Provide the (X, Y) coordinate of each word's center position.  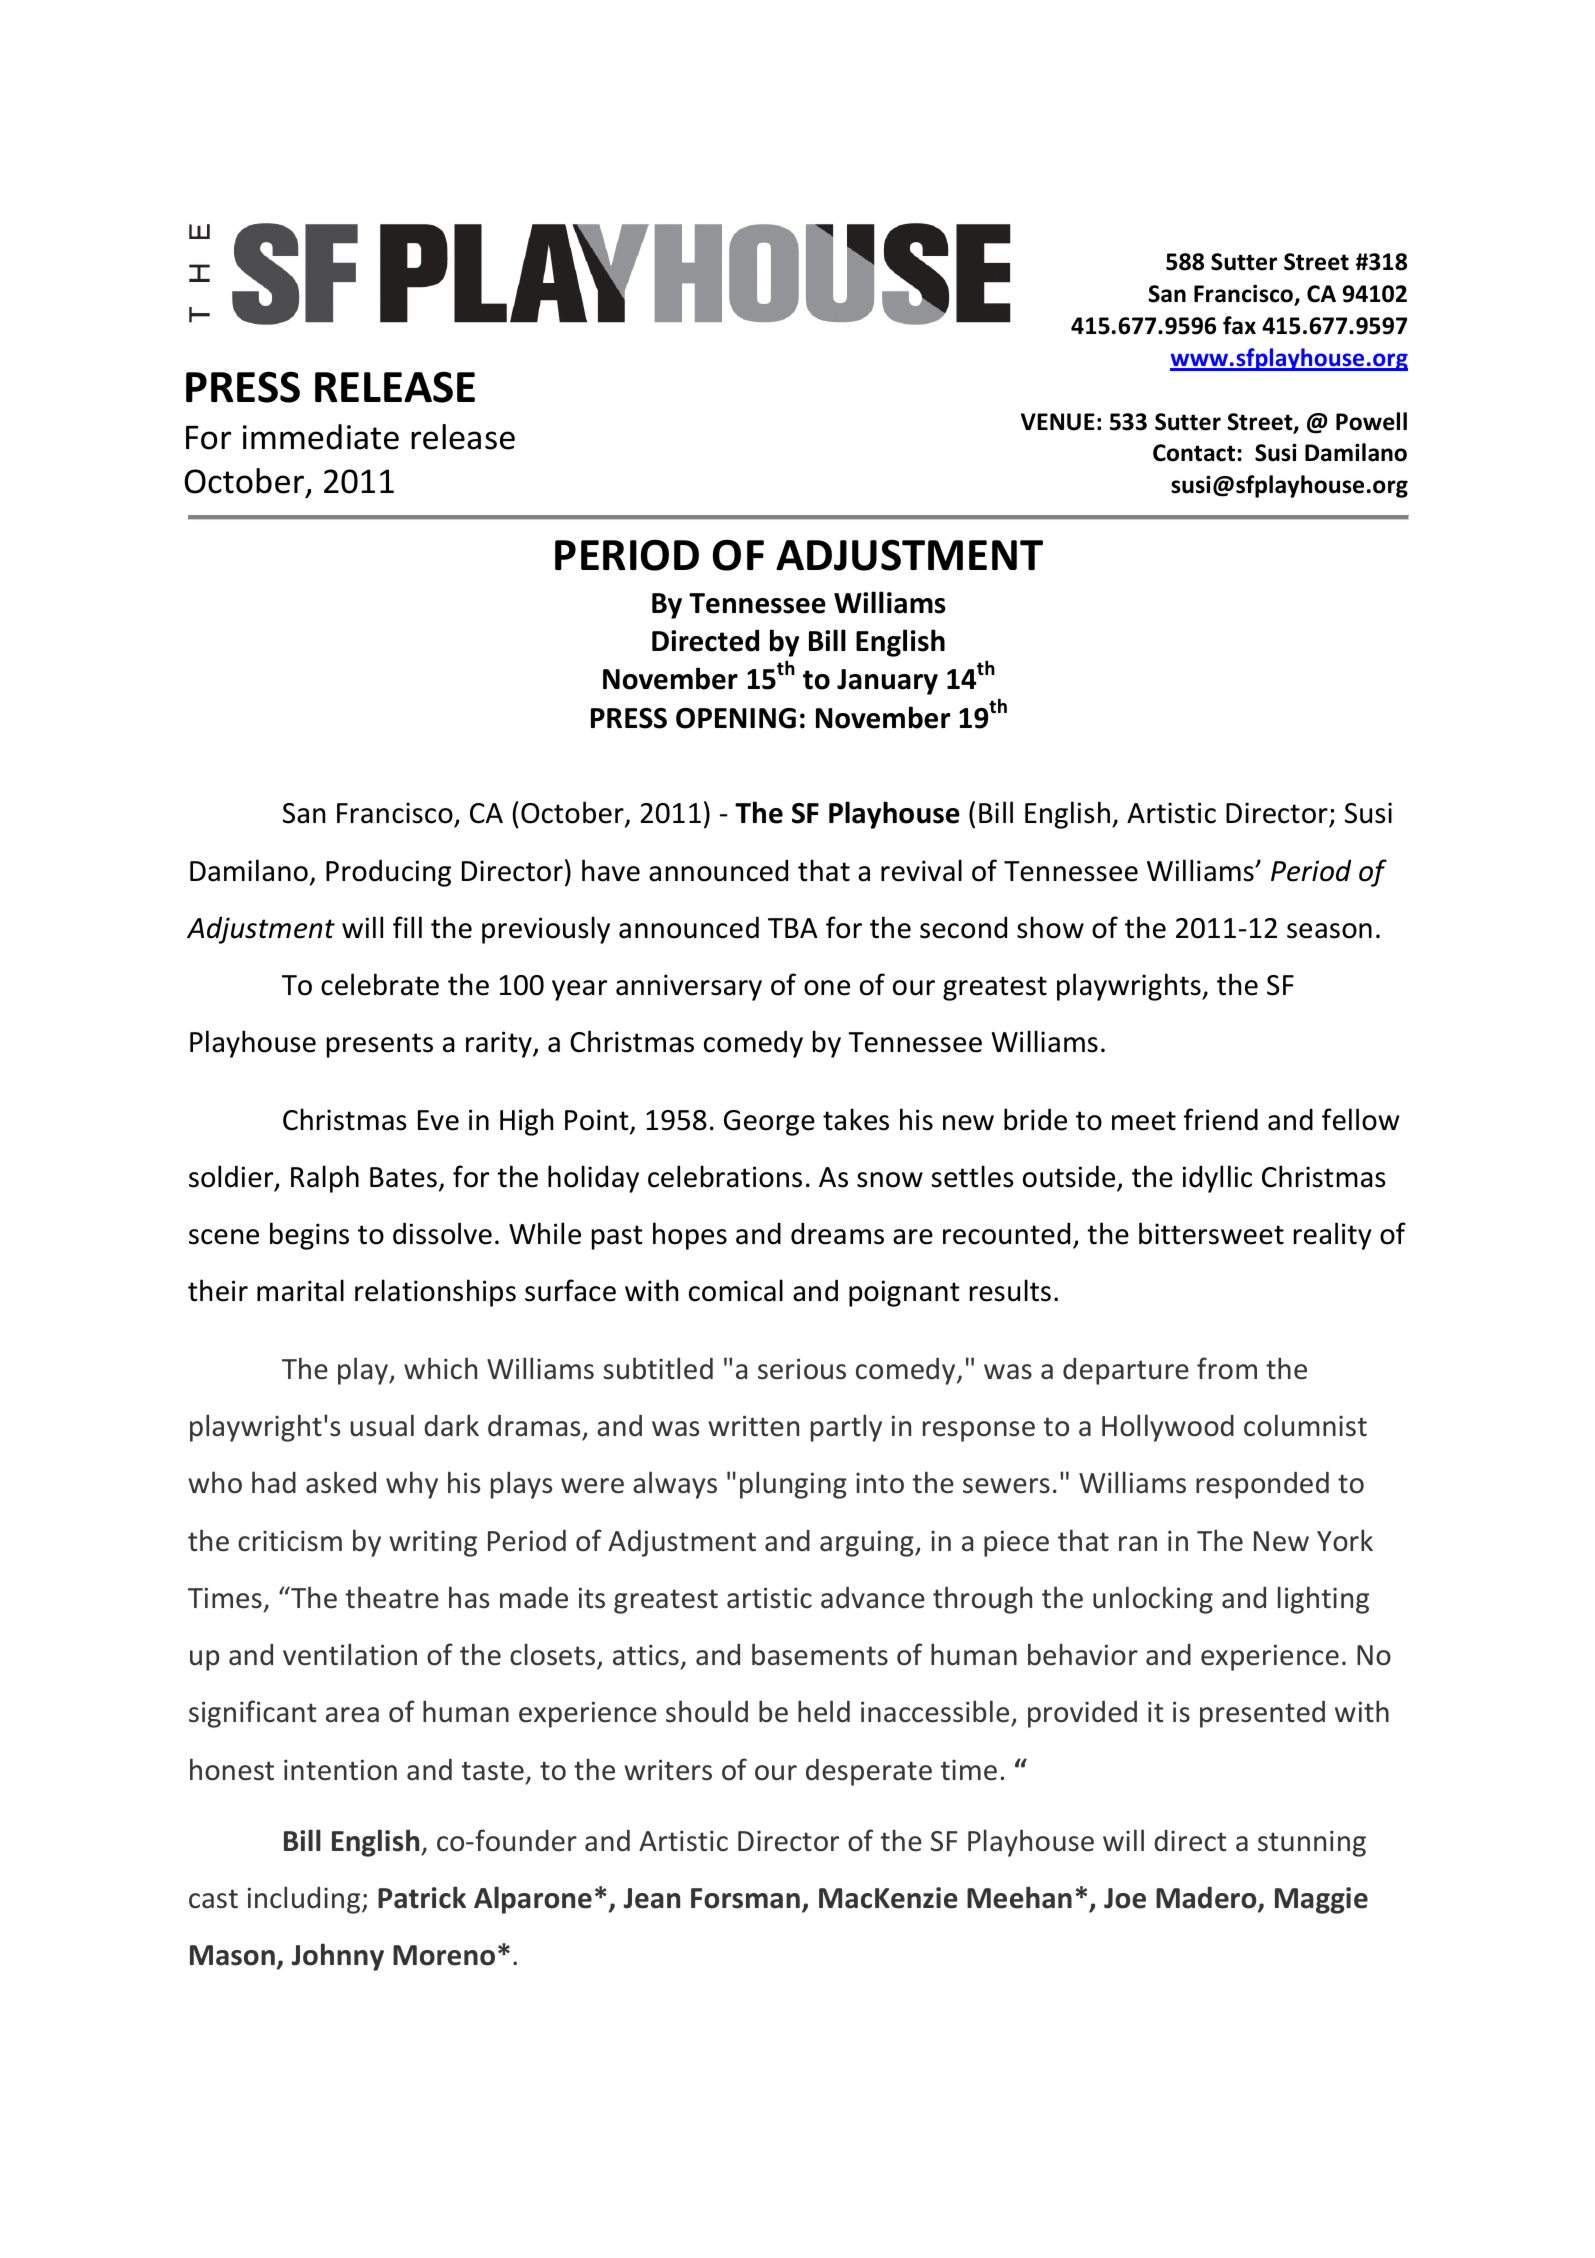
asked (341, 1482)
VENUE (1058, 422)
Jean (652, 1898)
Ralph (325, 1179)
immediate (321, 437)
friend (1221, 1119)
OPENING (736, 718)
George (769, 1123)
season (1329, 931)
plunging (793, 1485)
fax (1239, 325)
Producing (388, 873)
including (305, 1900)
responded (1262, 1485)
